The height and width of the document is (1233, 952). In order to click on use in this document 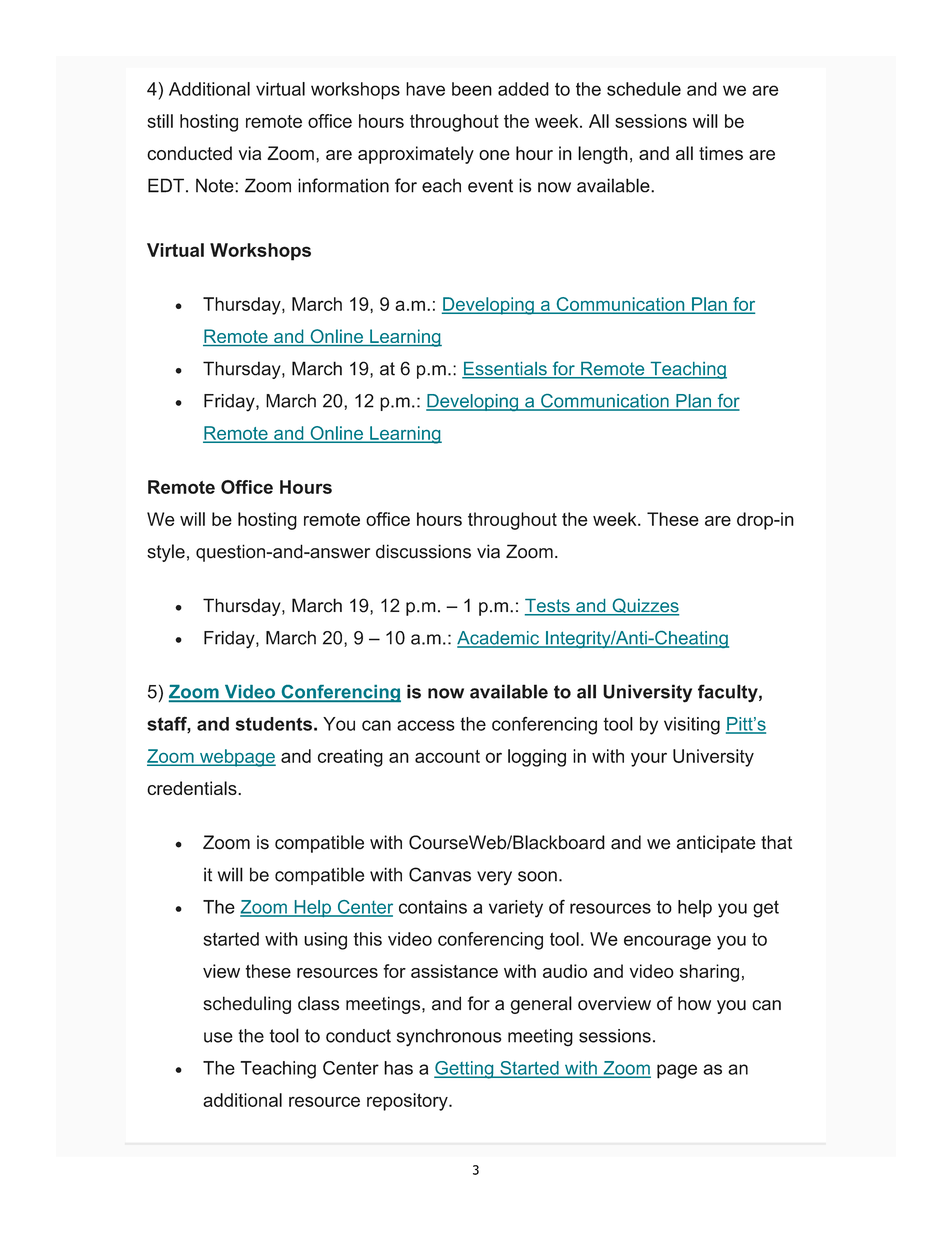, I will do `click(218, 1037)`.
